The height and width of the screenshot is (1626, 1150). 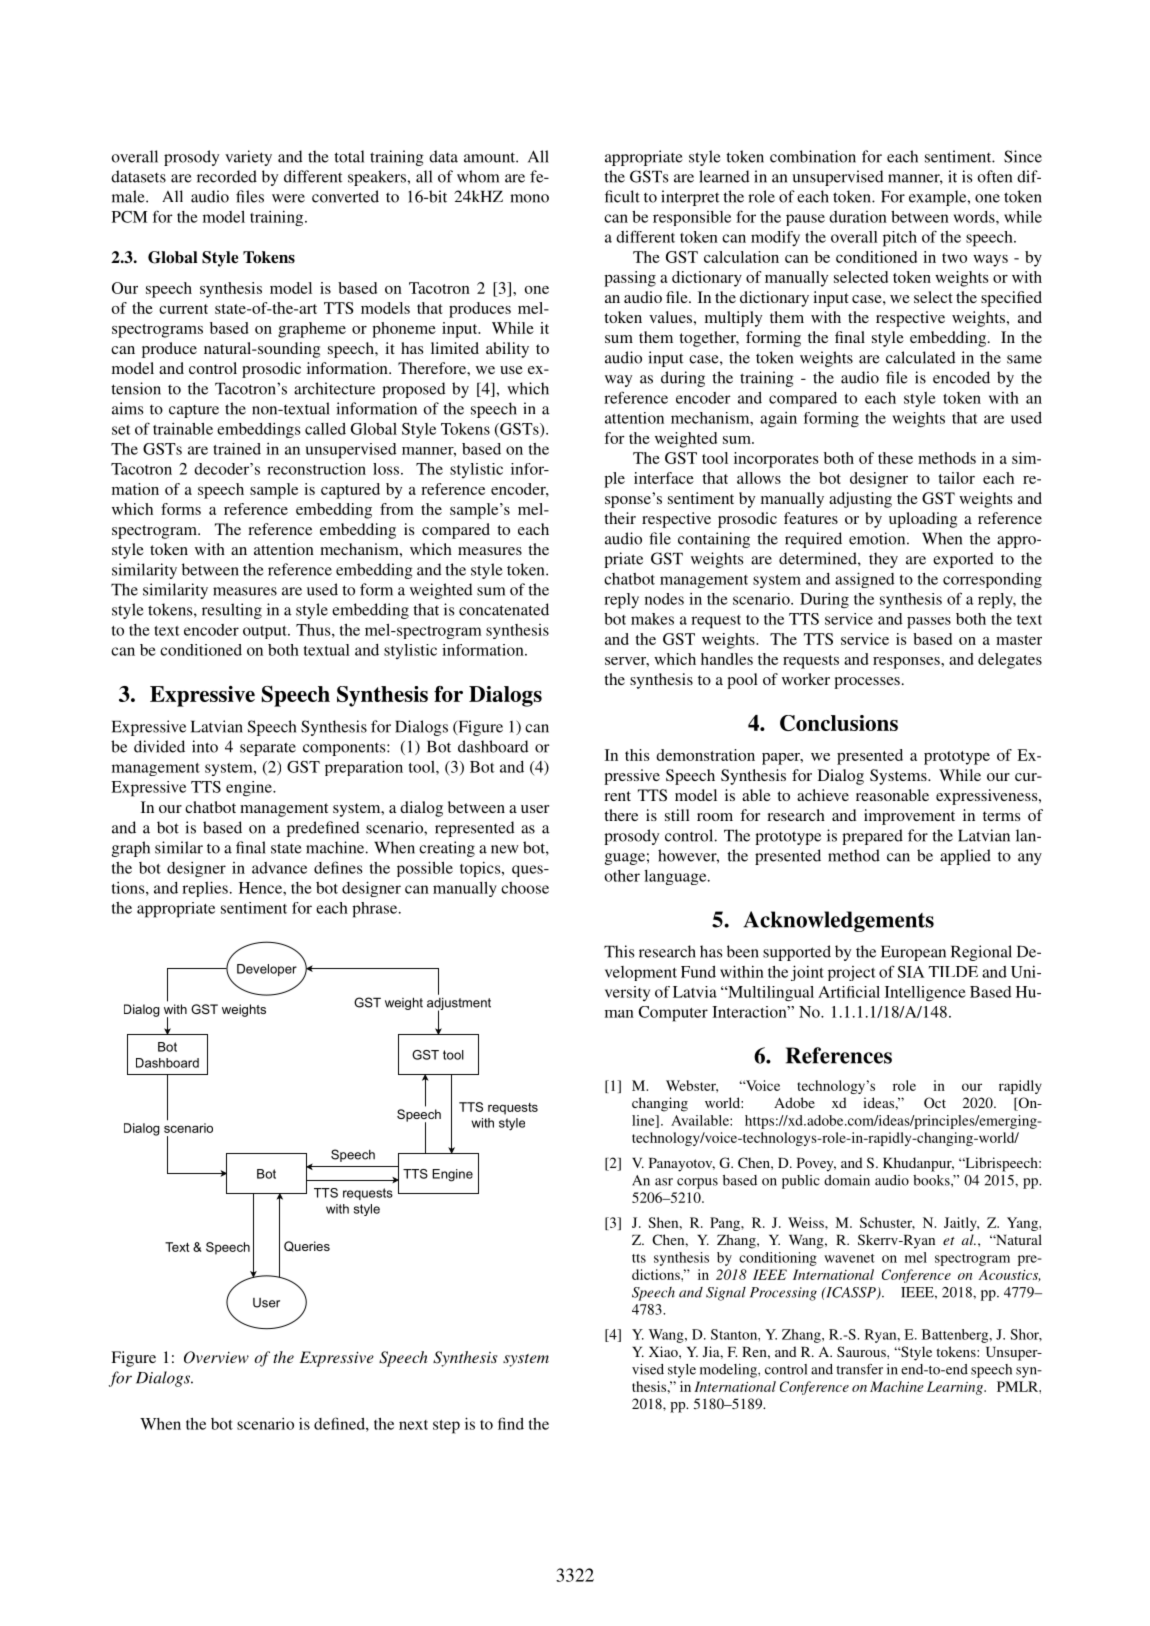 What do you see at coordinates (227, 176) in the screenshot?
I see `recorded` at bounding box center [227, 176].
